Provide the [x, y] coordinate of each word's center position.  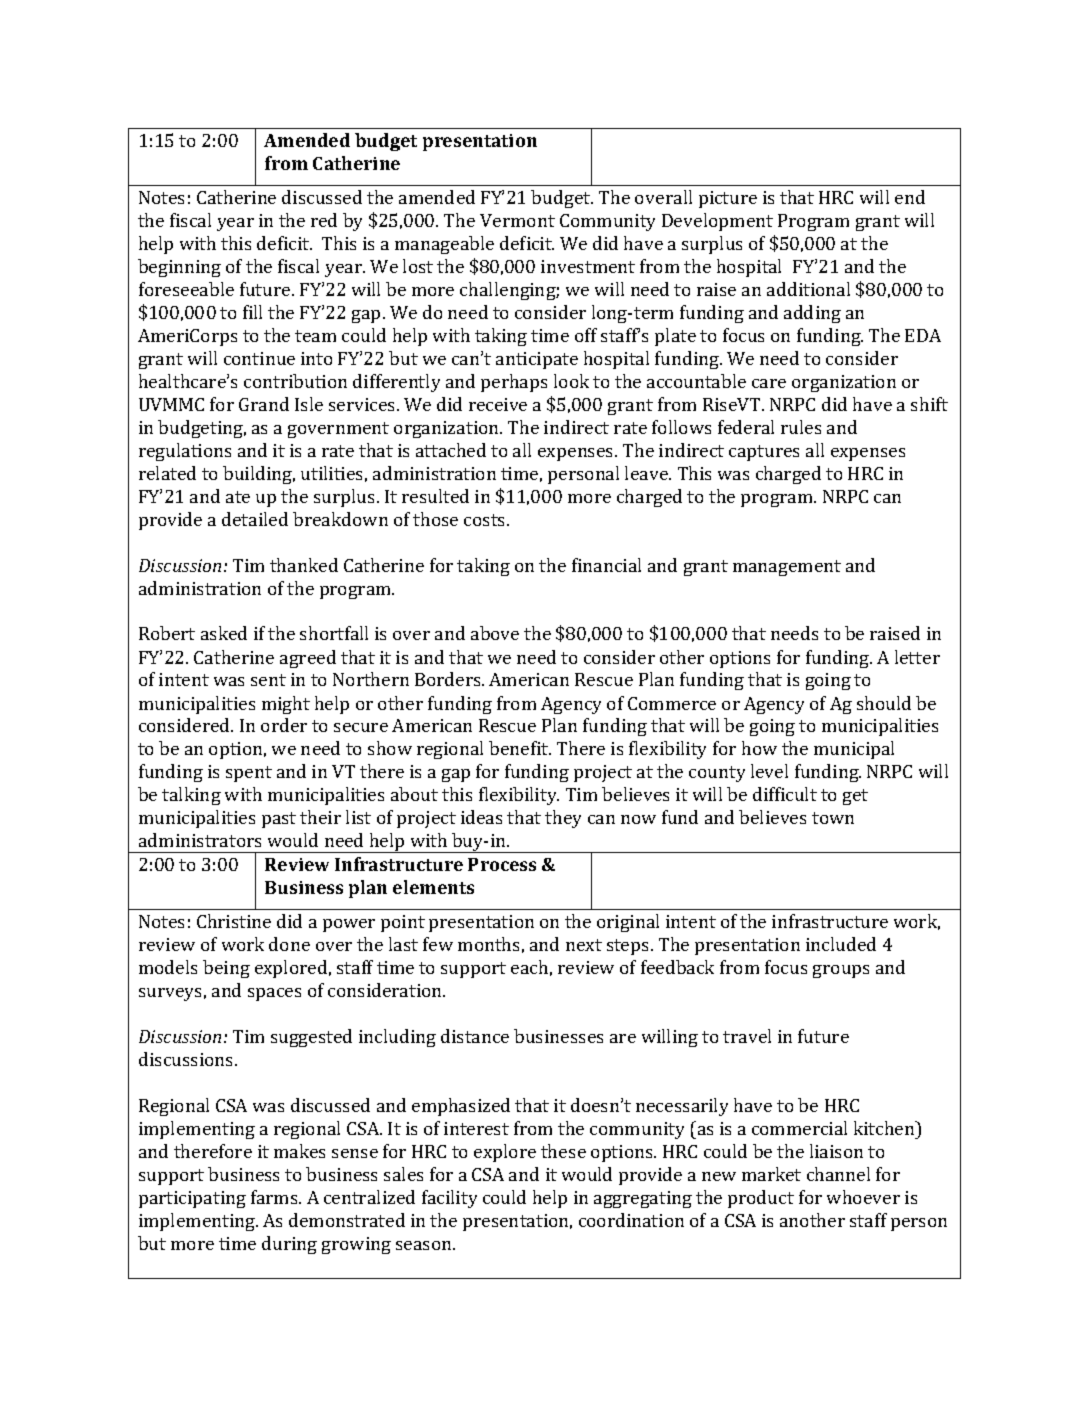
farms [275, 1197]
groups [841, 971]
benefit [520, 748]
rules [801, 427]
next [584, 945]
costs [484, 520]
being [226, 969]
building [259, 475]
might [286, 705]
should [884, 703]
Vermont [517, 220]
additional [808, 289]
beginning [179, 268]
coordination [631, 1220]
